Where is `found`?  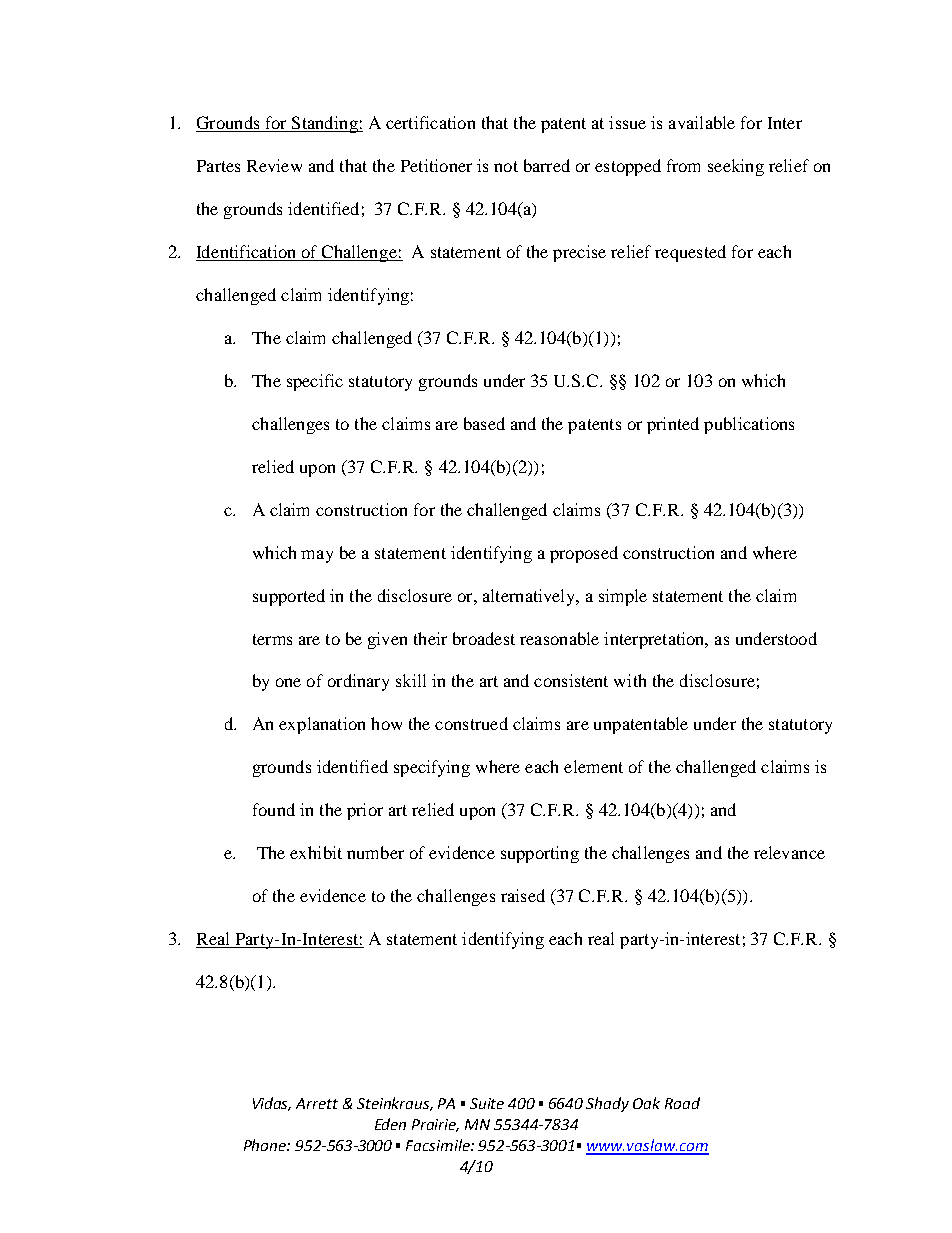
found is located at coordinates (274, 809).
